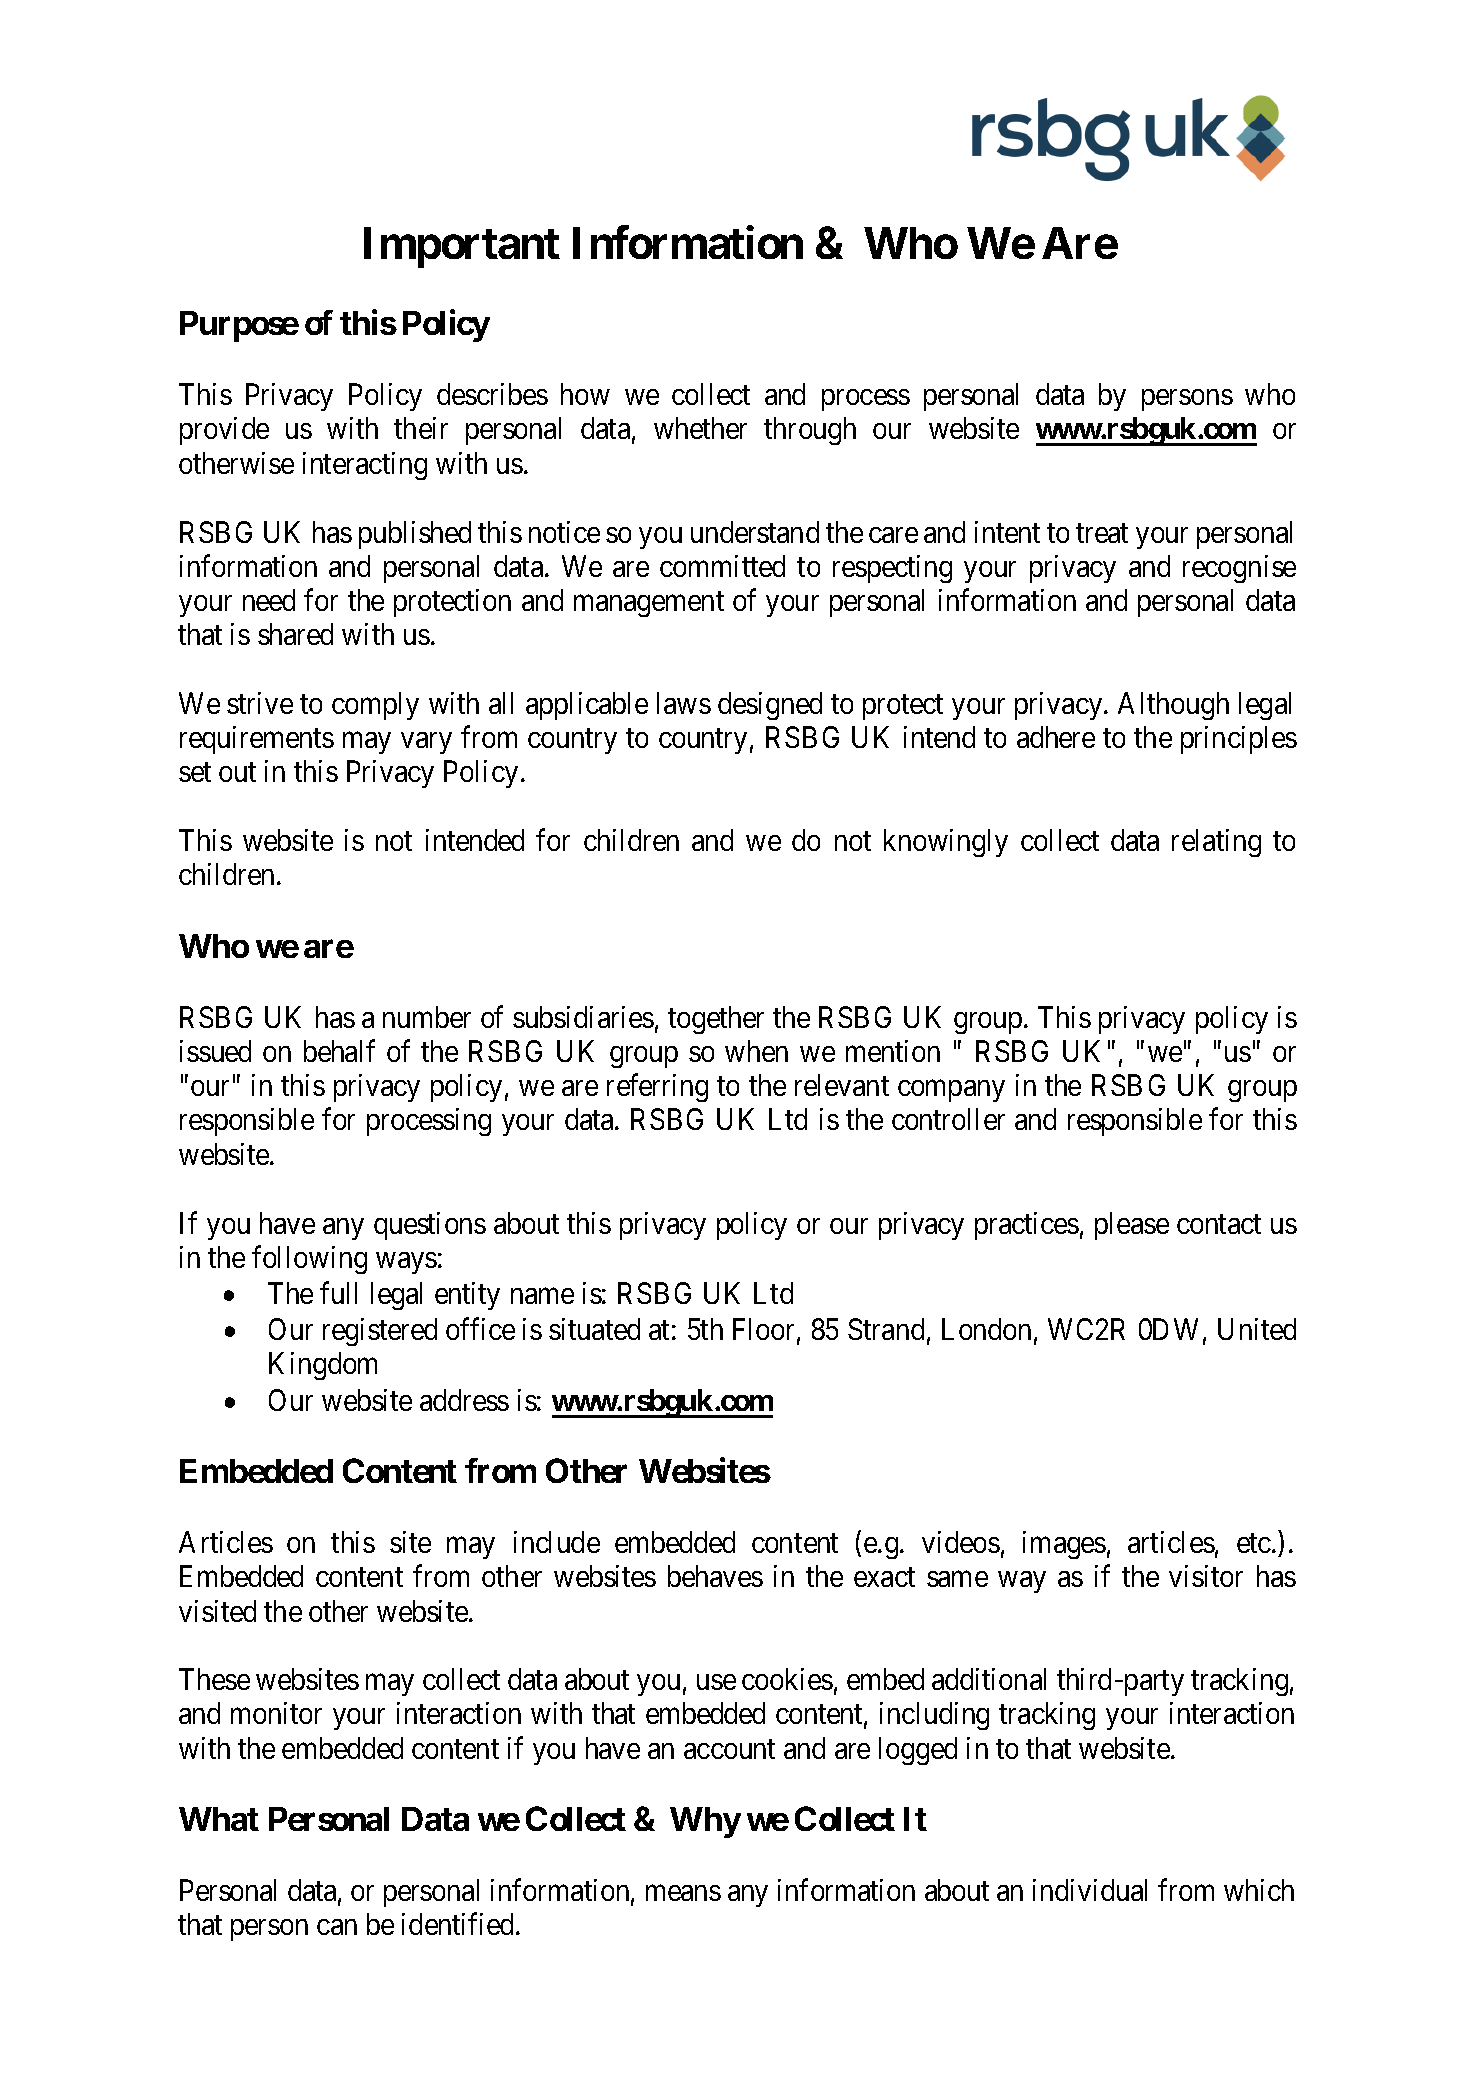  What do you see at coordinates (462, 247) in the document?
I see `Important` at bounding box center [462, 247].
